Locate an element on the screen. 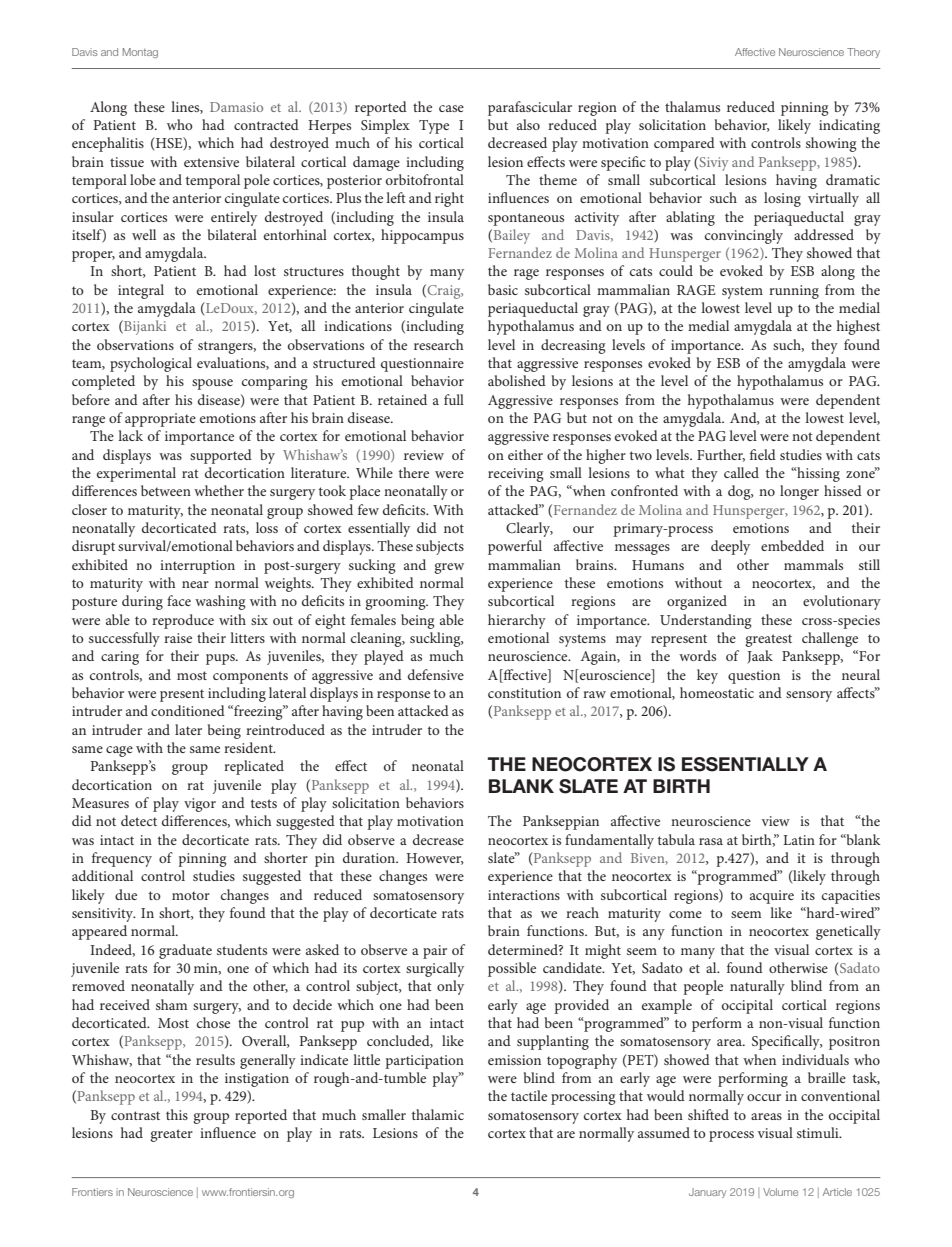 The width and height of the screenshot is (952, 1247). case is located at coordinates (451, 108).
